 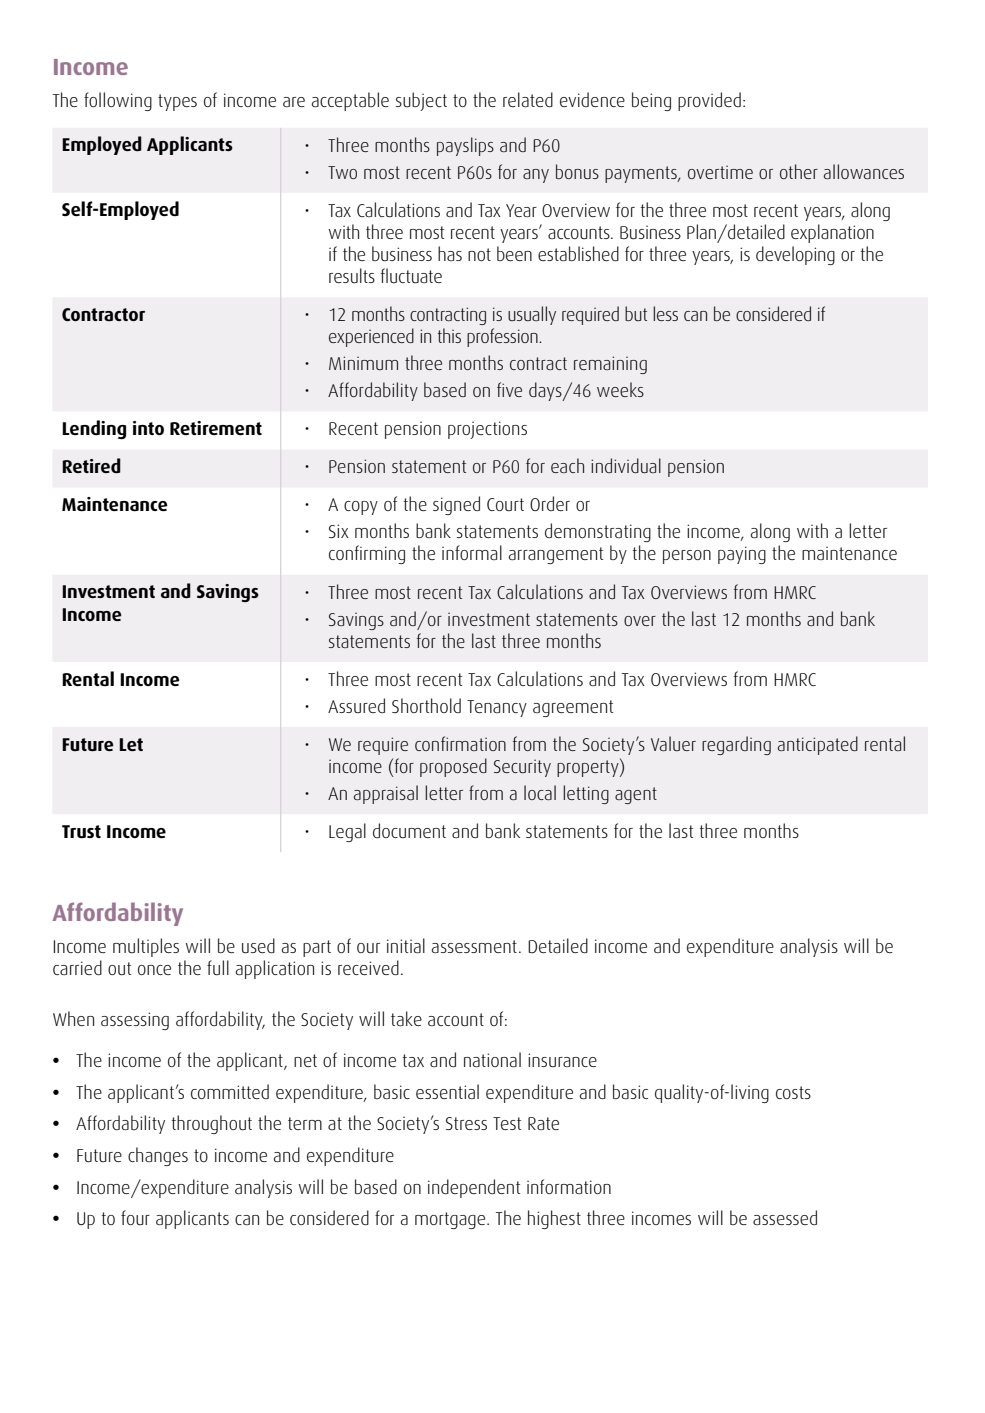 What do you see at coordinates (421, 101) in the screenshot?
I see `subject` at bounding box center [421, 101].
